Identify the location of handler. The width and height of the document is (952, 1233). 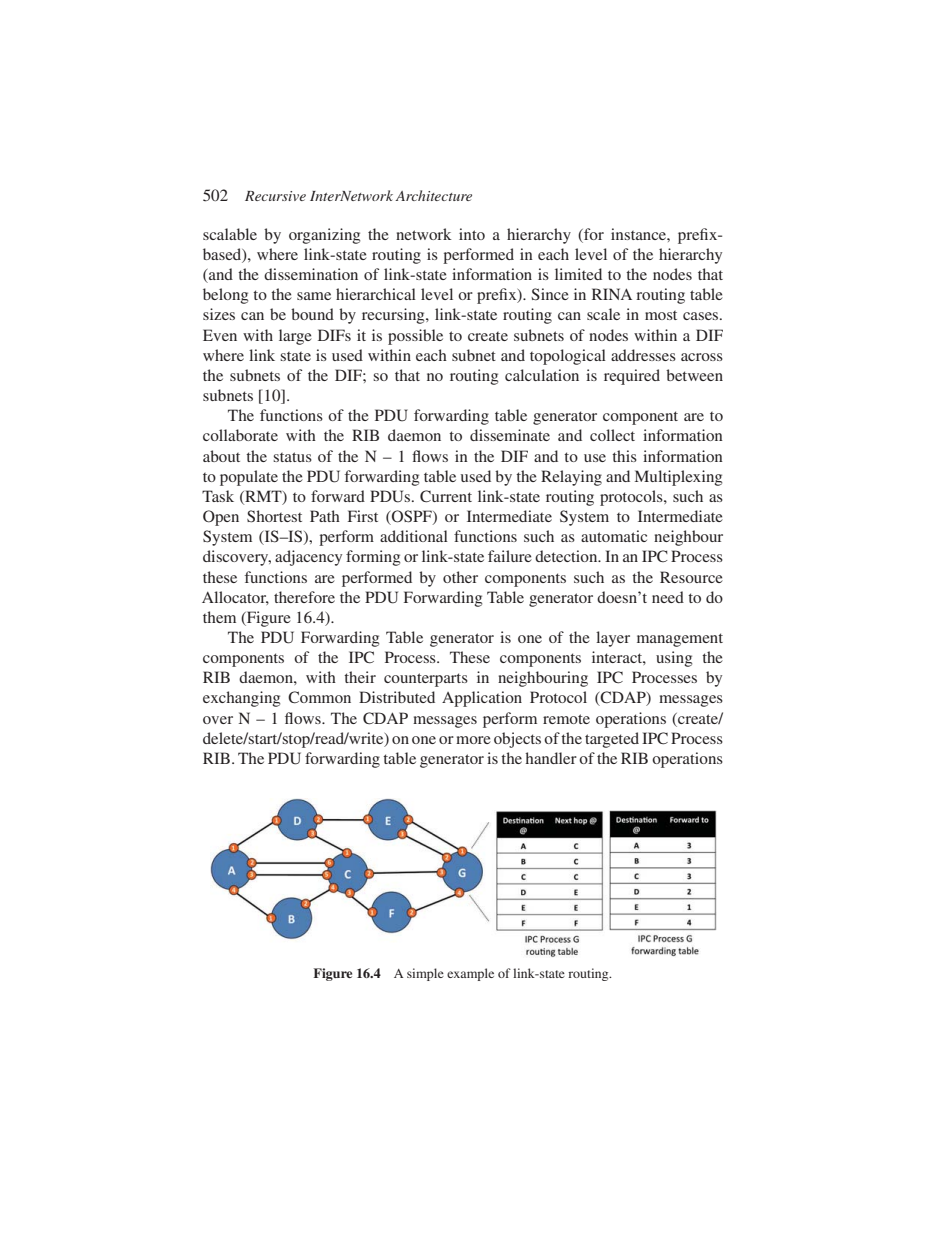
(551, 758).
